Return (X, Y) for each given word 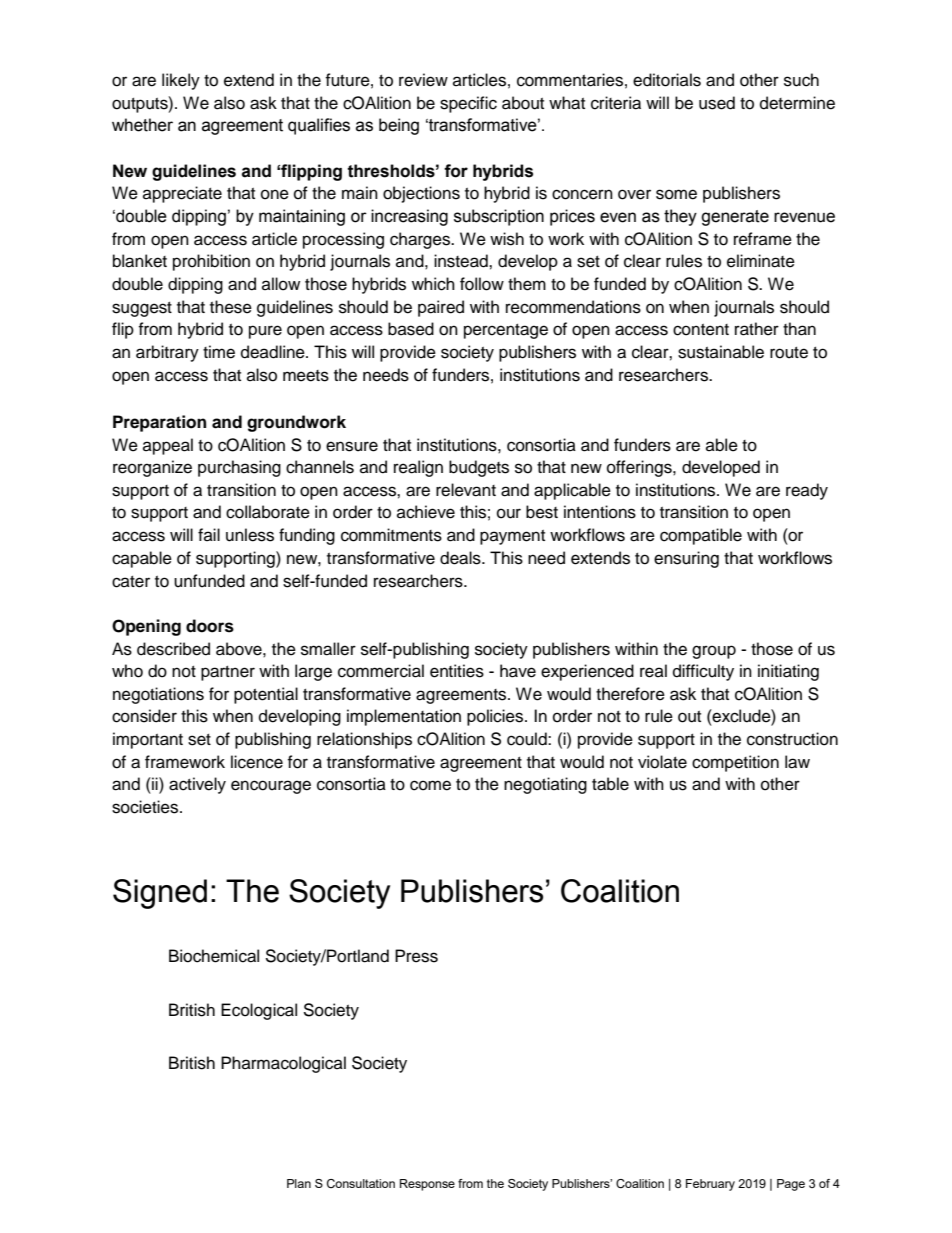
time (219, 352)
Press (416, 956)
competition (735, 763)
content (701, 330)
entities (457, 671)
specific (468, 104)
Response (427, 1185)
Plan (299, 1183)
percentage (506, 331)
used (717, 103)
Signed (160, 894)
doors (210, 626)
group (714, 652)
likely (181, 81)
